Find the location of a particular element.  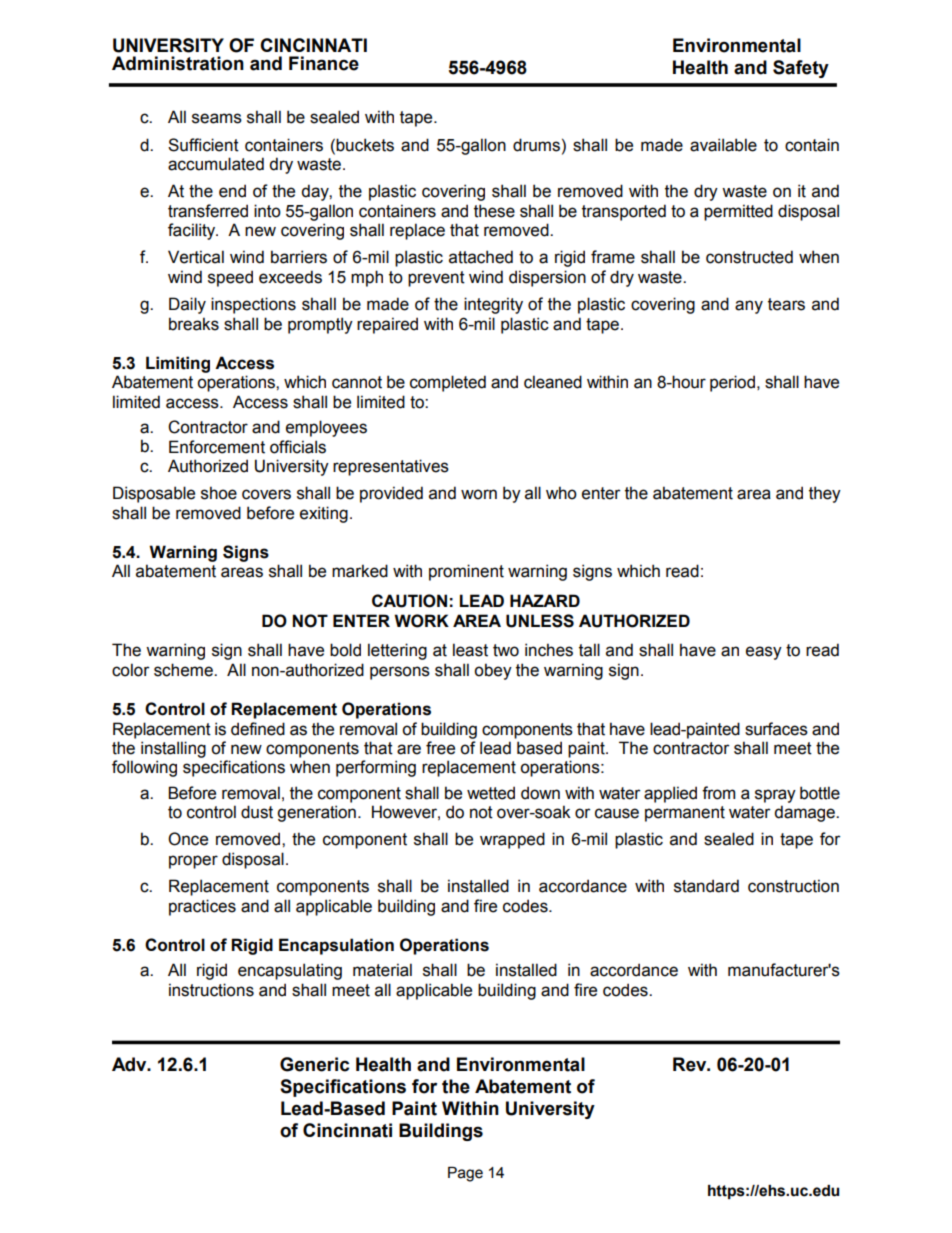

completed is located at coordinates (448, 383).
